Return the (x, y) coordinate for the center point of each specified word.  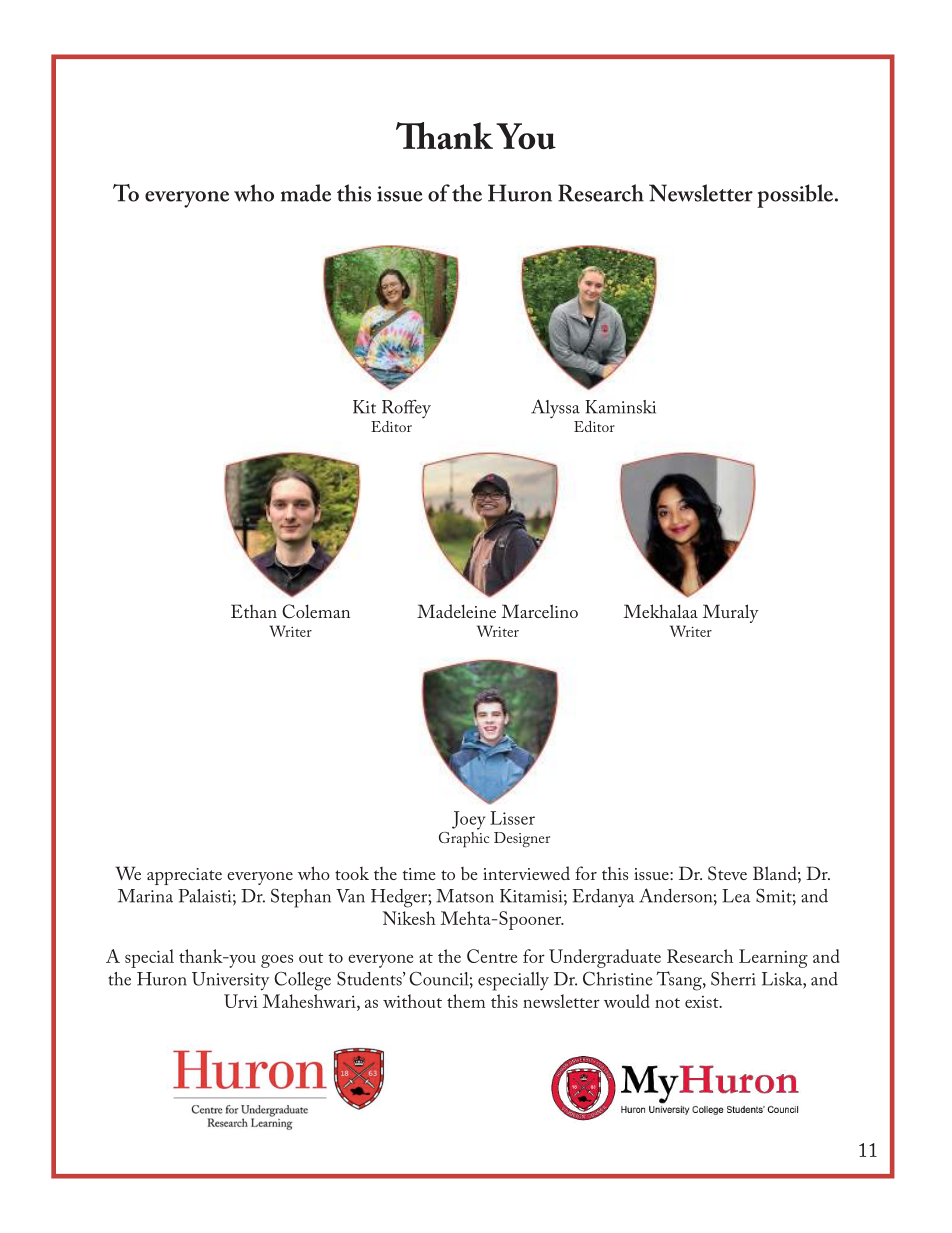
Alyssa (555, 408)
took (352, 873)
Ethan (254, 611)
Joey (468, 820)
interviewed (526, 873)
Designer (522, 839)
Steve (727, 873)
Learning (773, 958)
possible (796, 196)
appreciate (184, 876)
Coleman (316, 611)
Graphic (464, 838)
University (230, 981)
